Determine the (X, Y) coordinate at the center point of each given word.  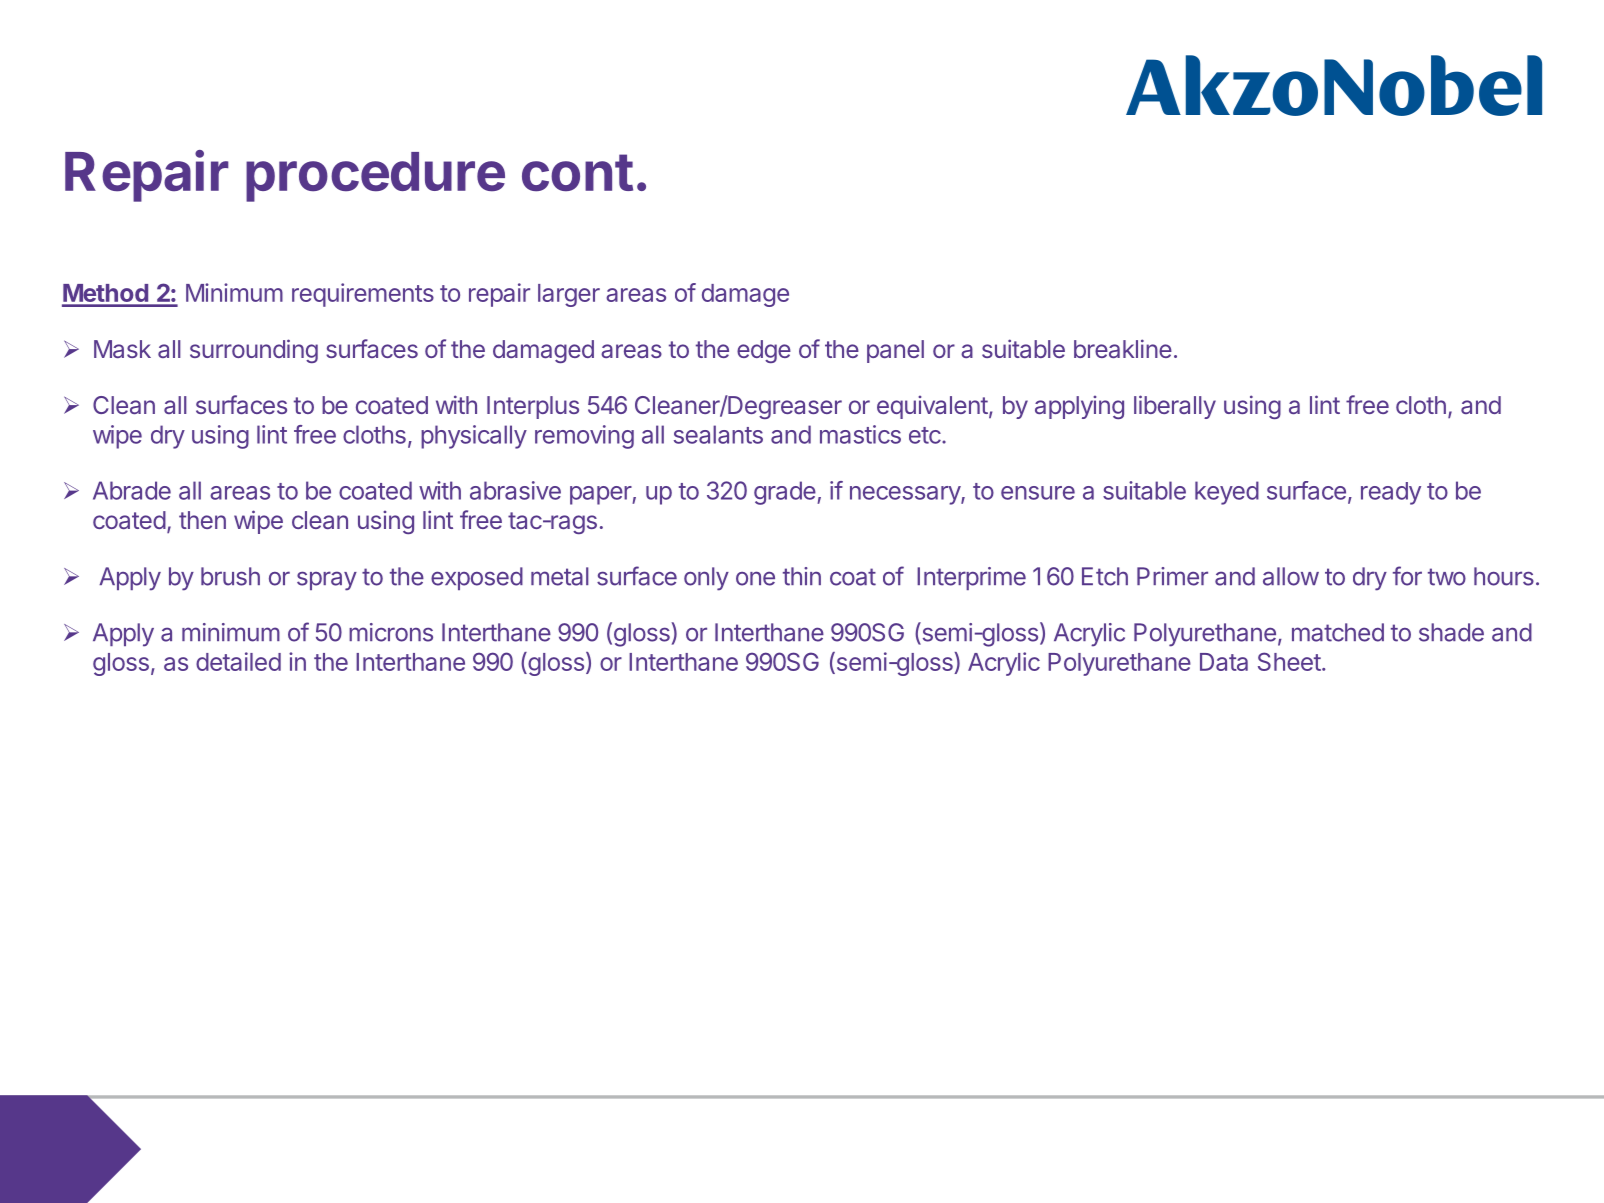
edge (764, 351)
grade (786, 493)
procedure (375, 177)
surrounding (254, 351)
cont (577, 173)
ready (1391, 493)
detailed (238, 661)
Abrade (132, 490)
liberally (1175, 407)
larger (569, 295)
